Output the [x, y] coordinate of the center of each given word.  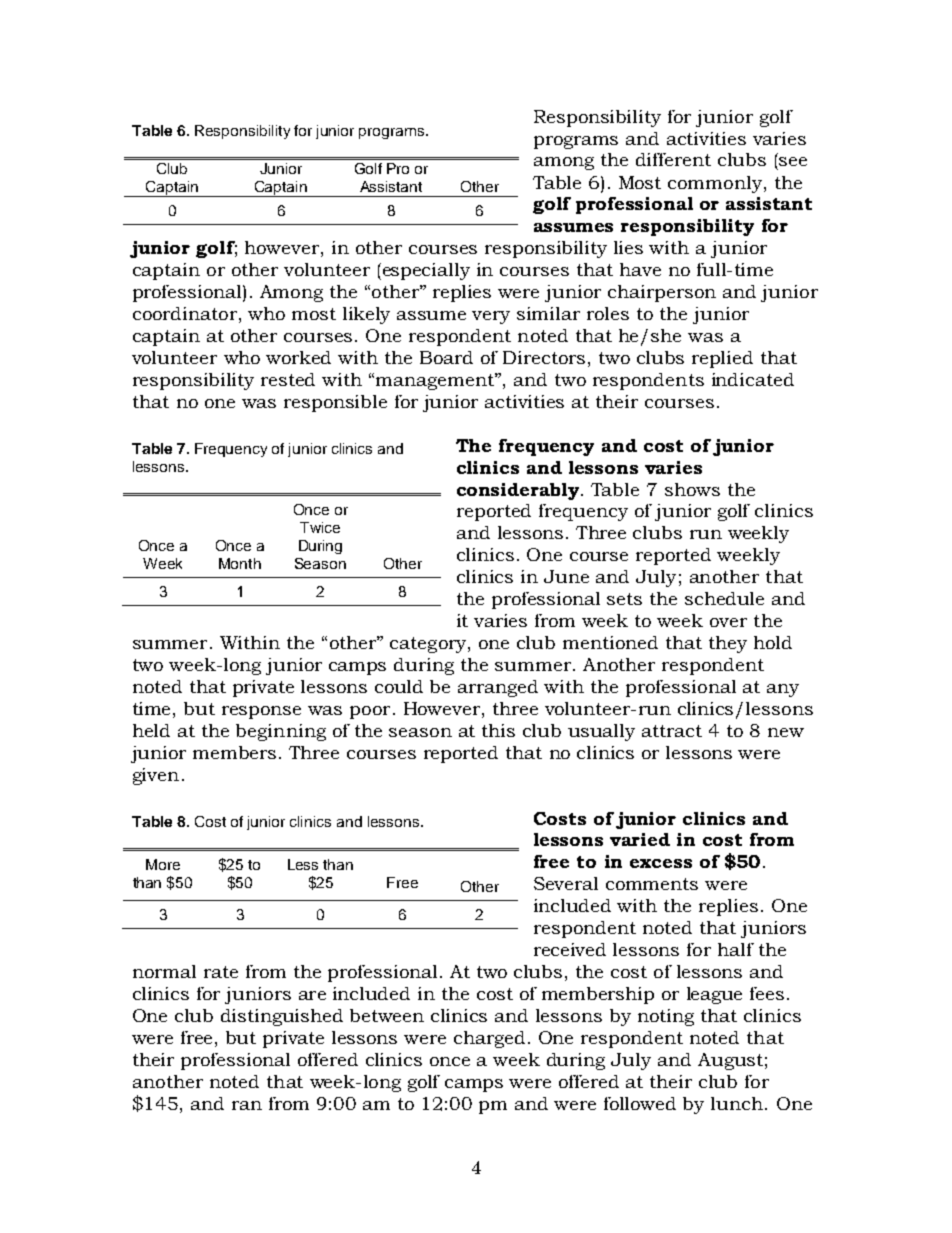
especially [425, 271]
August [730, 1061]
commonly [715, 184]
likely [366, 315]
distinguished [282, 1017]
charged [489, 1039]
